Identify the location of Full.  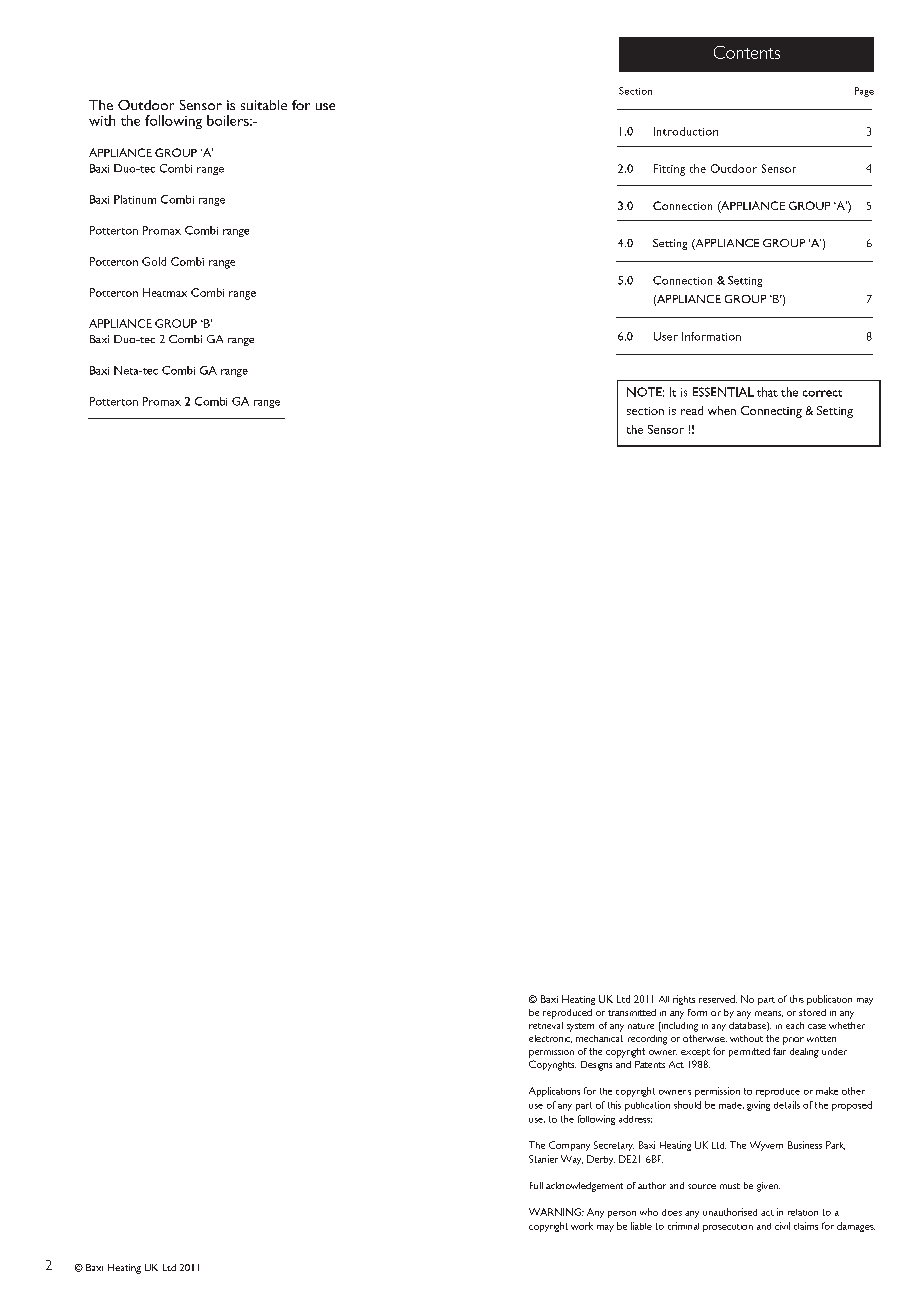
(536, 1185).
